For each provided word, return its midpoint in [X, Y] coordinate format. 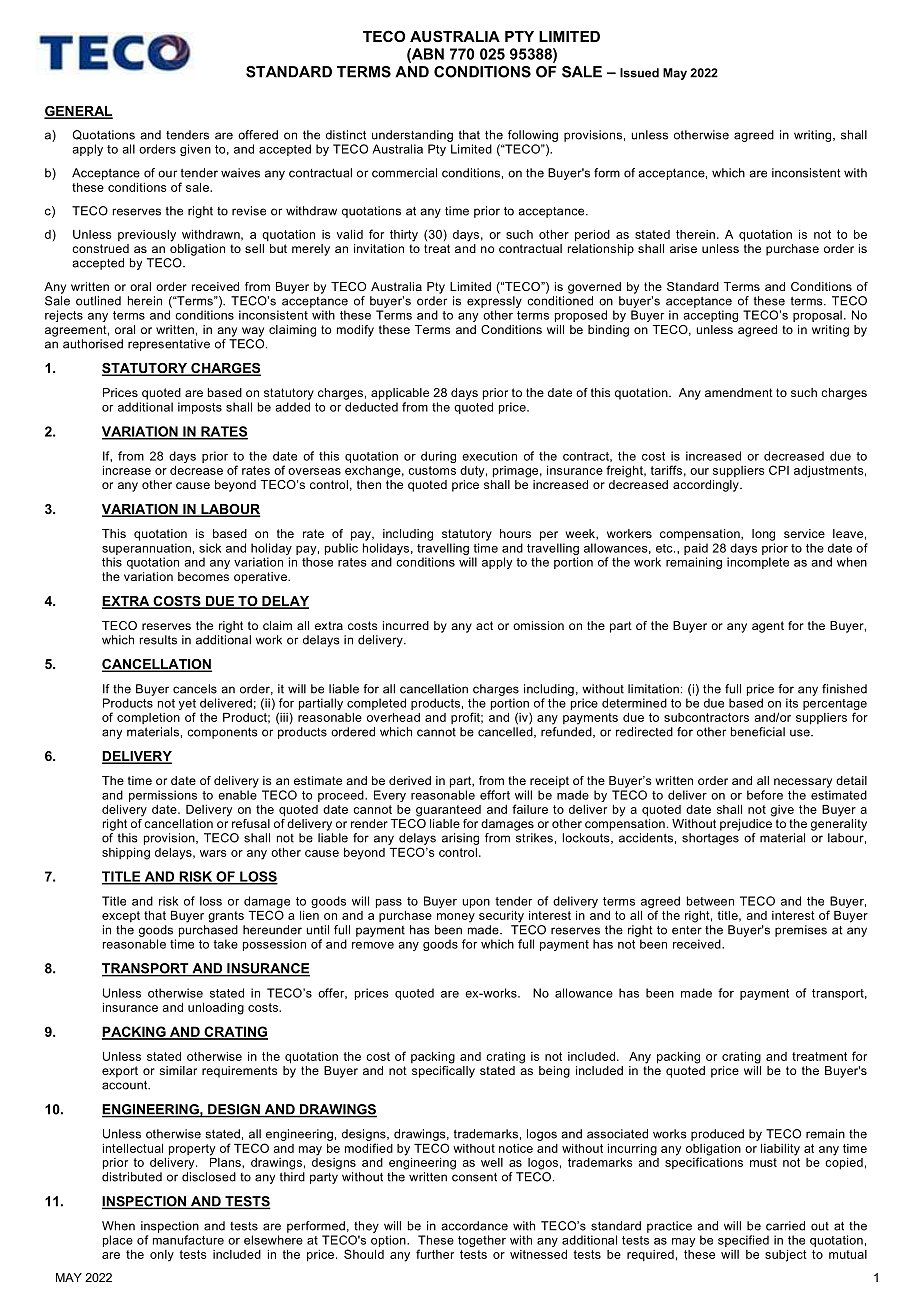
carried [785, 1226]
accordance [474, 1226]
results [158, 640]
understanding [412, 136]
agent [768, 627]
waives [240, 173]
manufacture [188, 1240]
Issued [639, 73]
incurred [406, 625]
